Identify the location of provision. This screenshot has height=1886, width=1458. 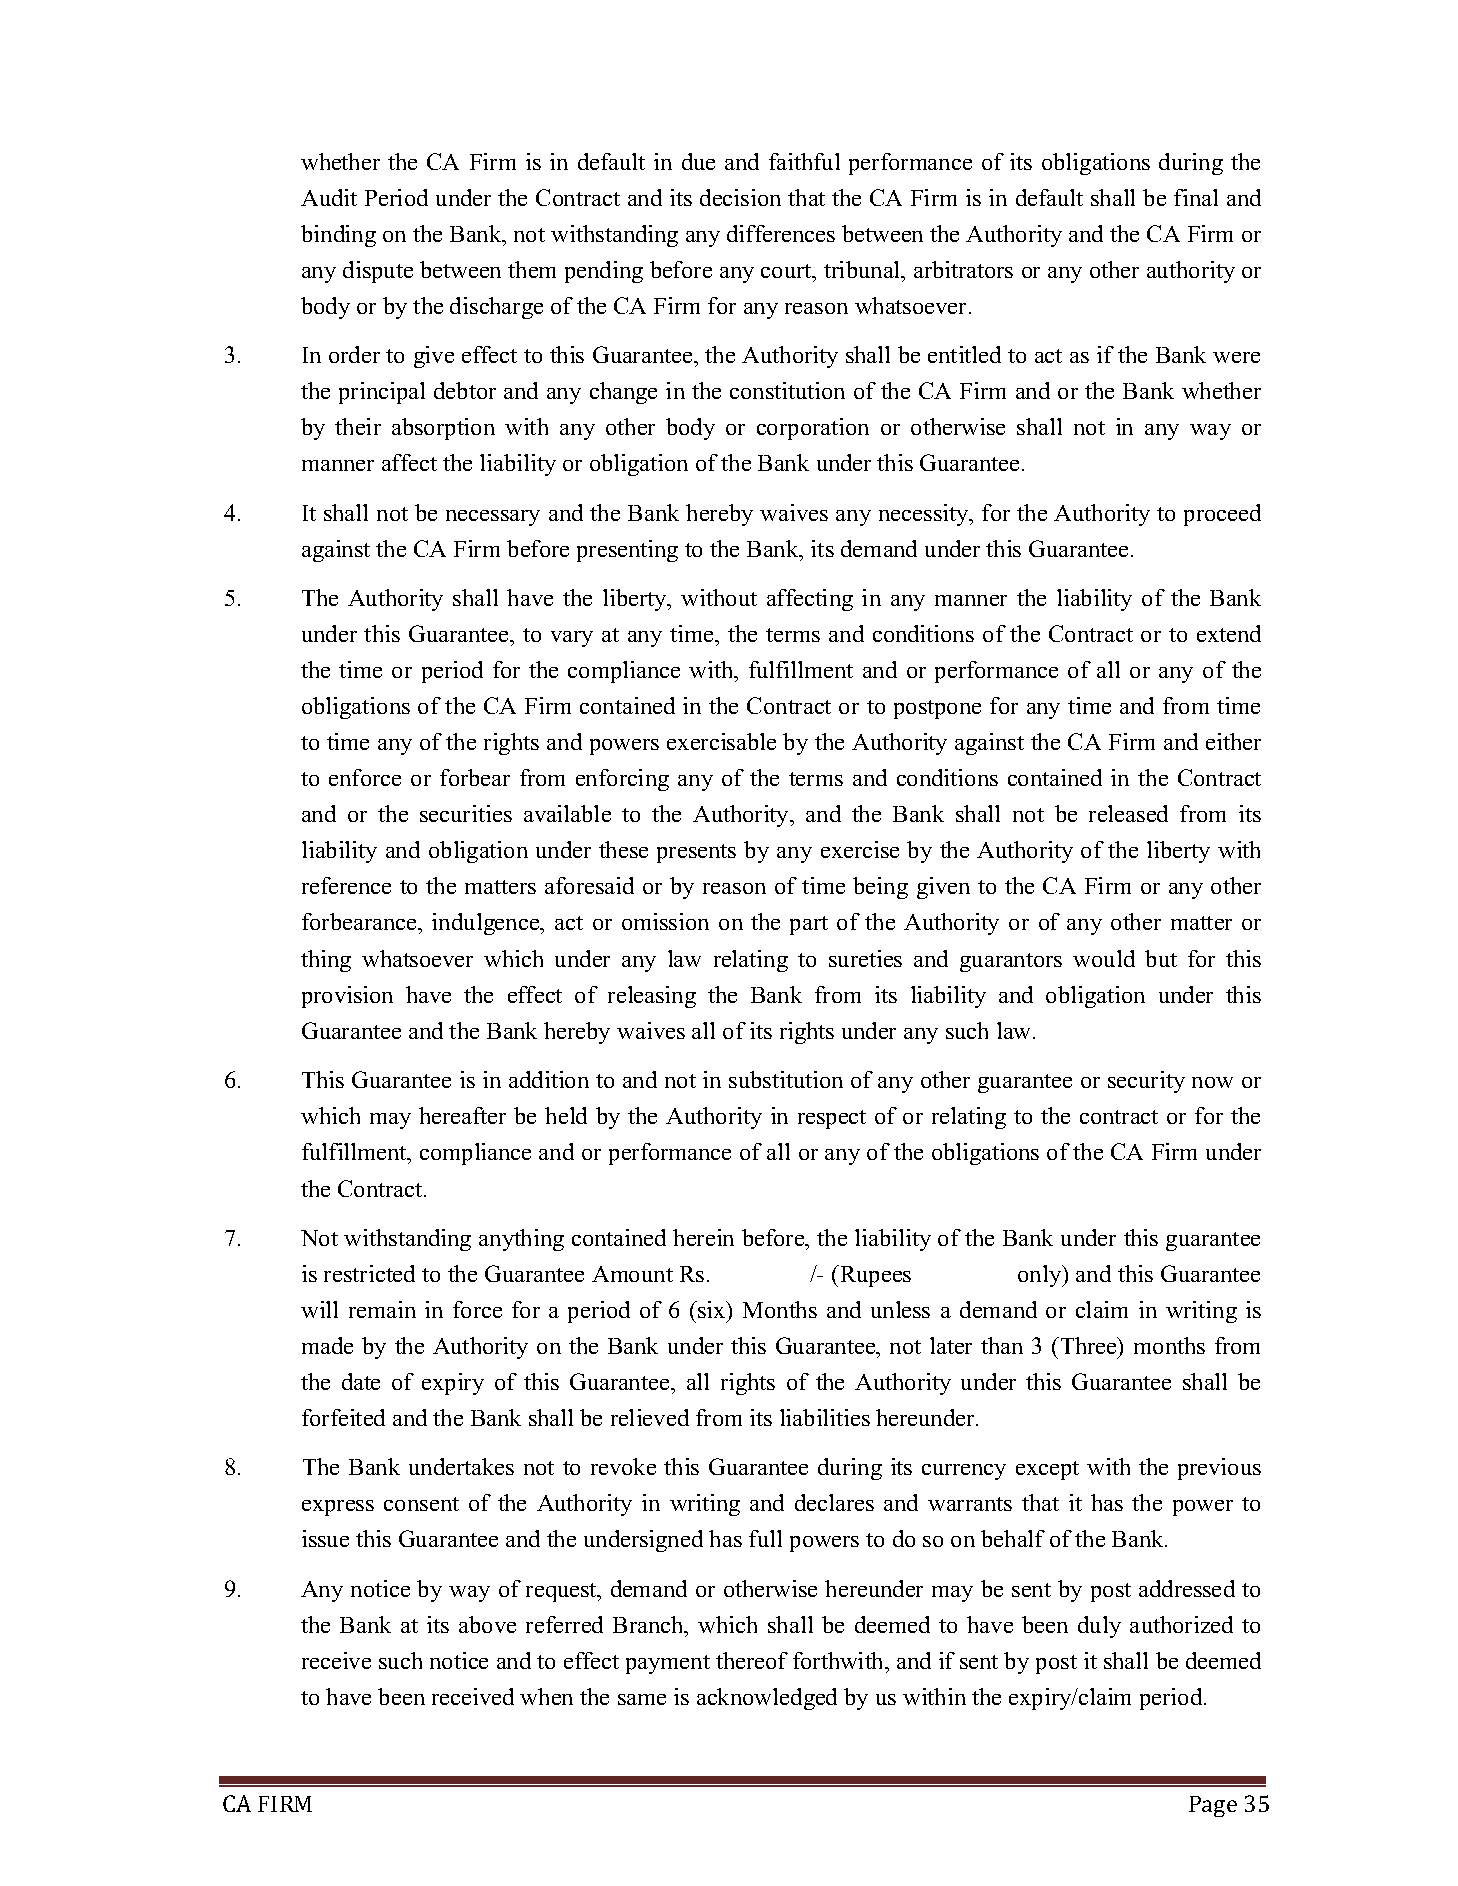
(347, 997).
